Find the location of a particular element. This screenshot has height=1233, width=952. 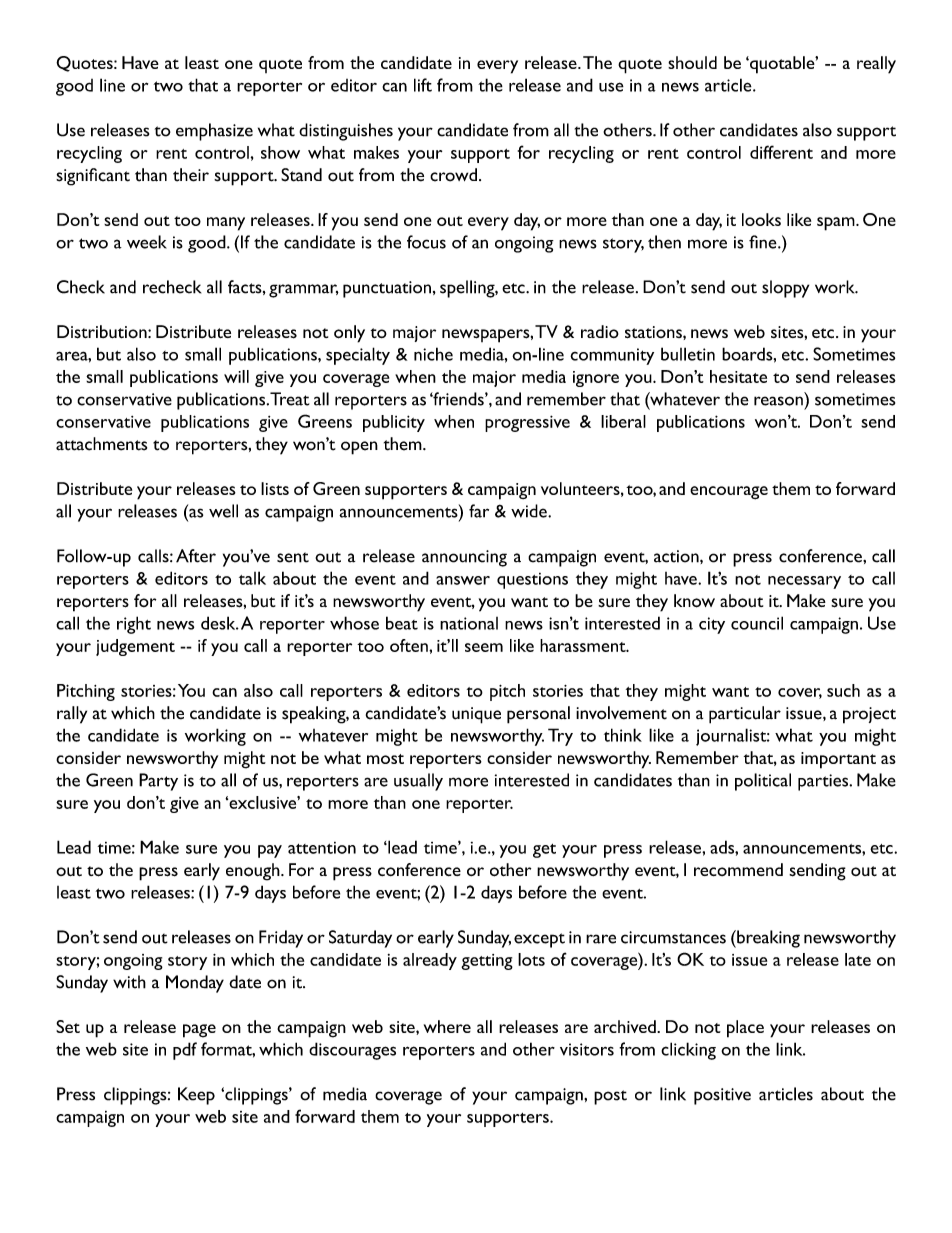

particular is located at coordinates (745, 715).
